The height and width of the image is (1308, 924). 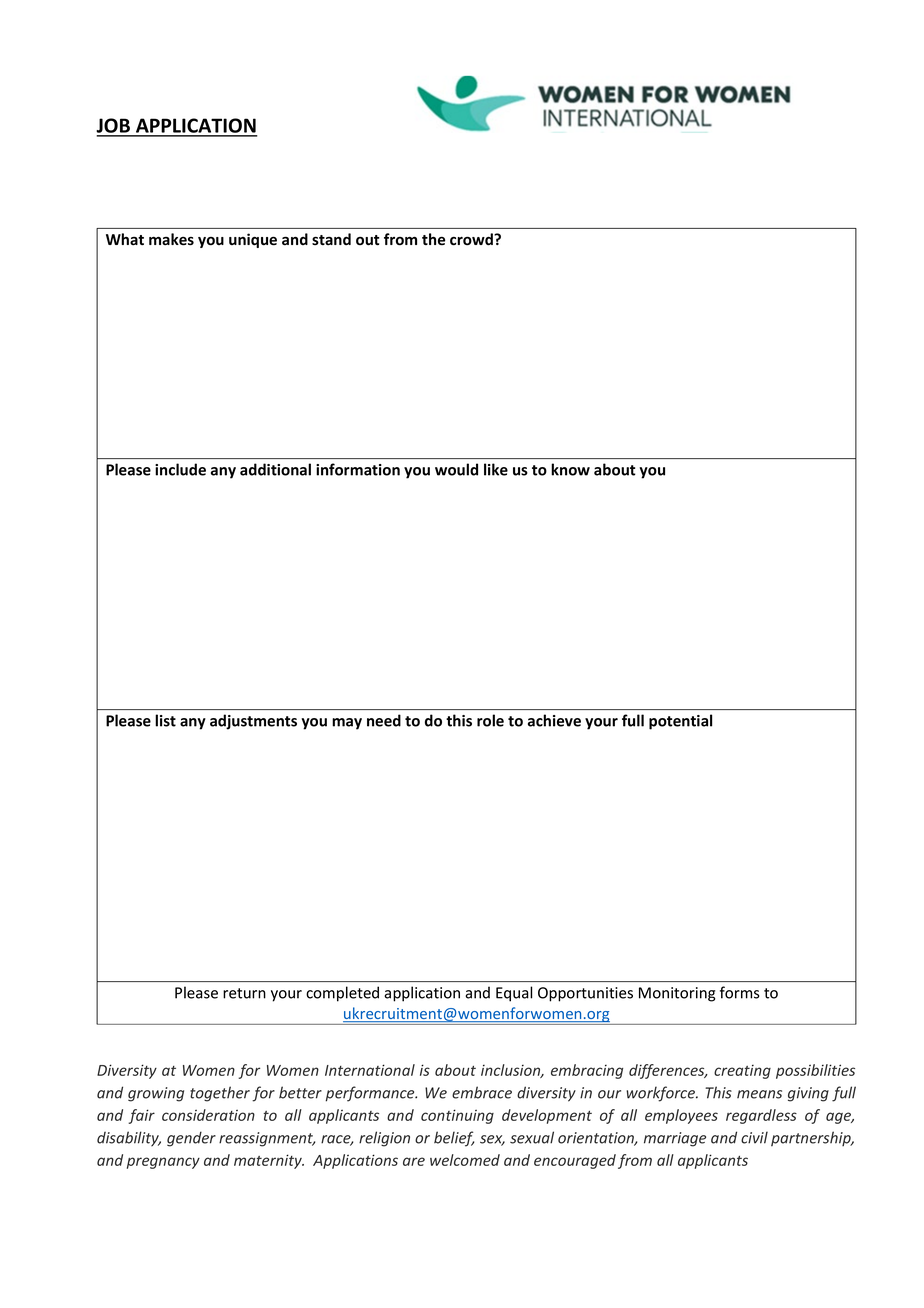 I want to click on civil, so click(x=754, y=1137).
